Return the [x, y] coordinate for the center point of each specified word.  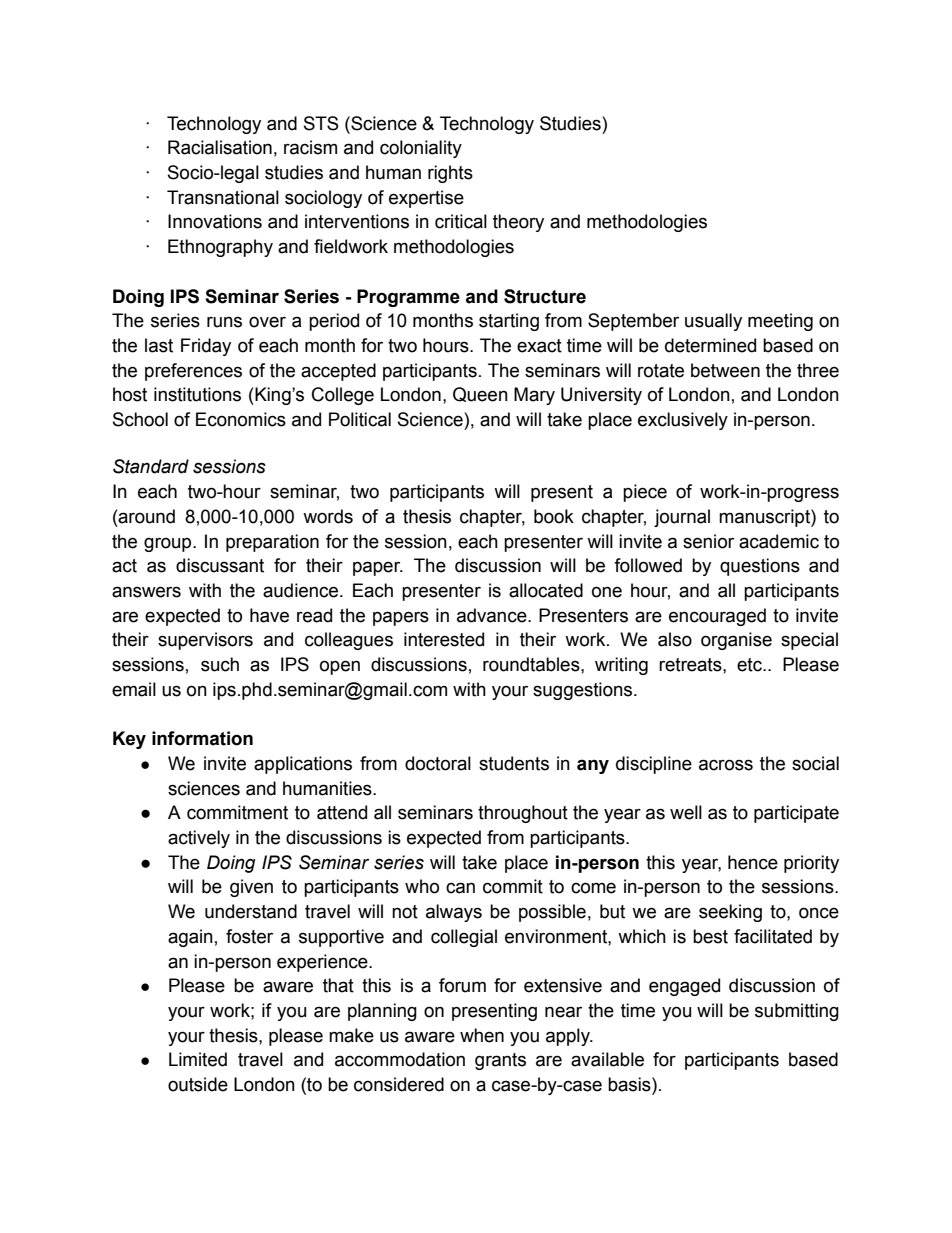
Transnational [223, 197]
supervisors [205, 641]
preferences [193, 372]
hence [753, 862]
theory [518, 223]
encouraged [717, 617]
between [725, 370]
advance [493, 615]
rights [450, 174]
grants [500, 1061]
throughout [523, 814]
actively [199, 839]
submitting [797, 1012]
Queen [480, 394]
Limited [198, 1059]
